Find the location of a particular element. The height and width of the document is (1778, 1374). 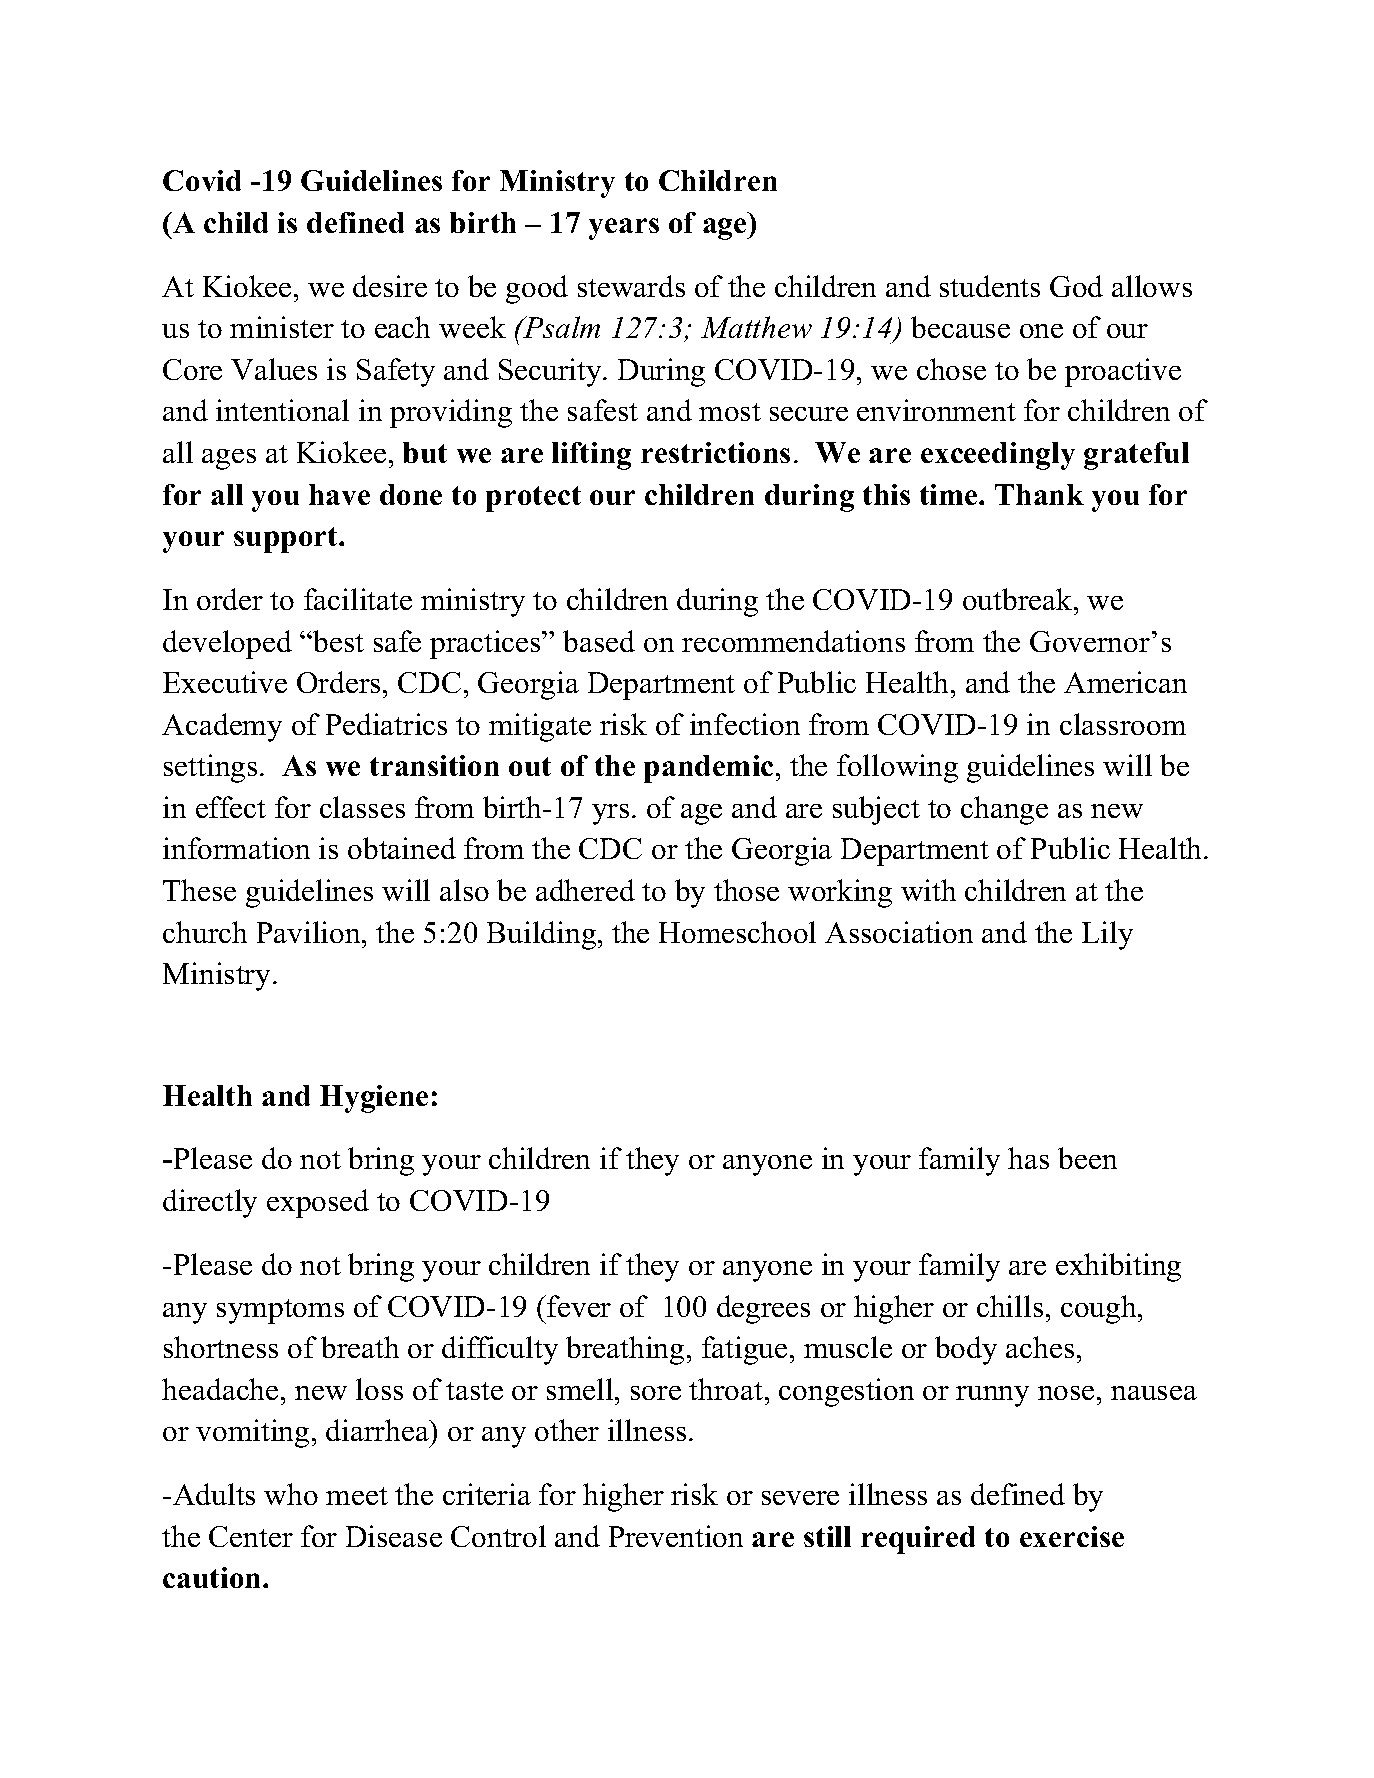

Pavilion is located at coordinates (310, 932).
